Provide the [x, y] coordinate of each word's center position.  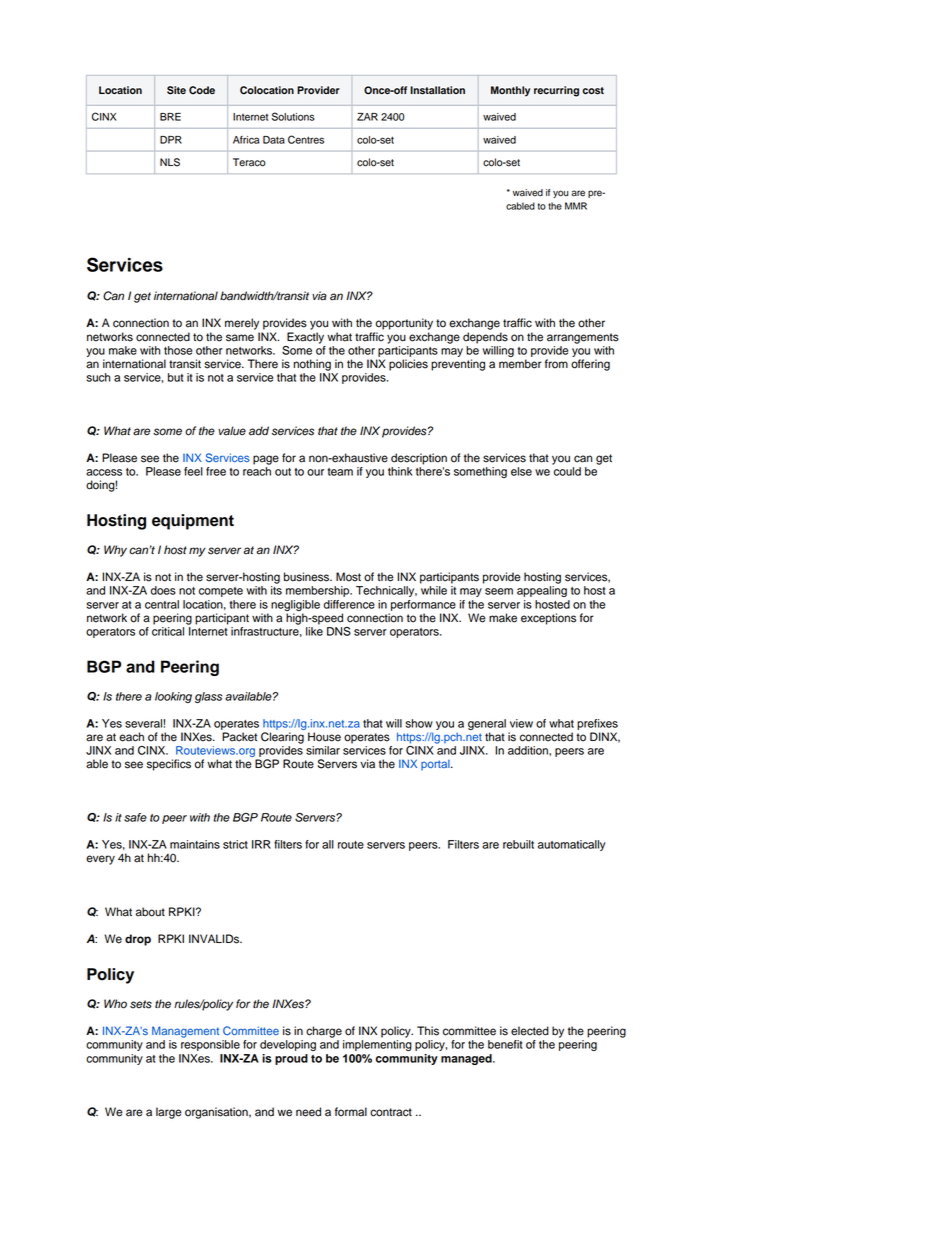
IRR [261, 844]
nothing [312, 365]
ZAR [367, 117]
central [162, 604]
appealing [542, 591]
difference [349, 604]
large [169, 1113]
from [556, 364]
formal [351, 1112]
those [178, 350]
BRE [170, 117]
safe [135, 817]
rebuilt [518, 844]
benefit [505, 1044]
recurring [556, 91]
